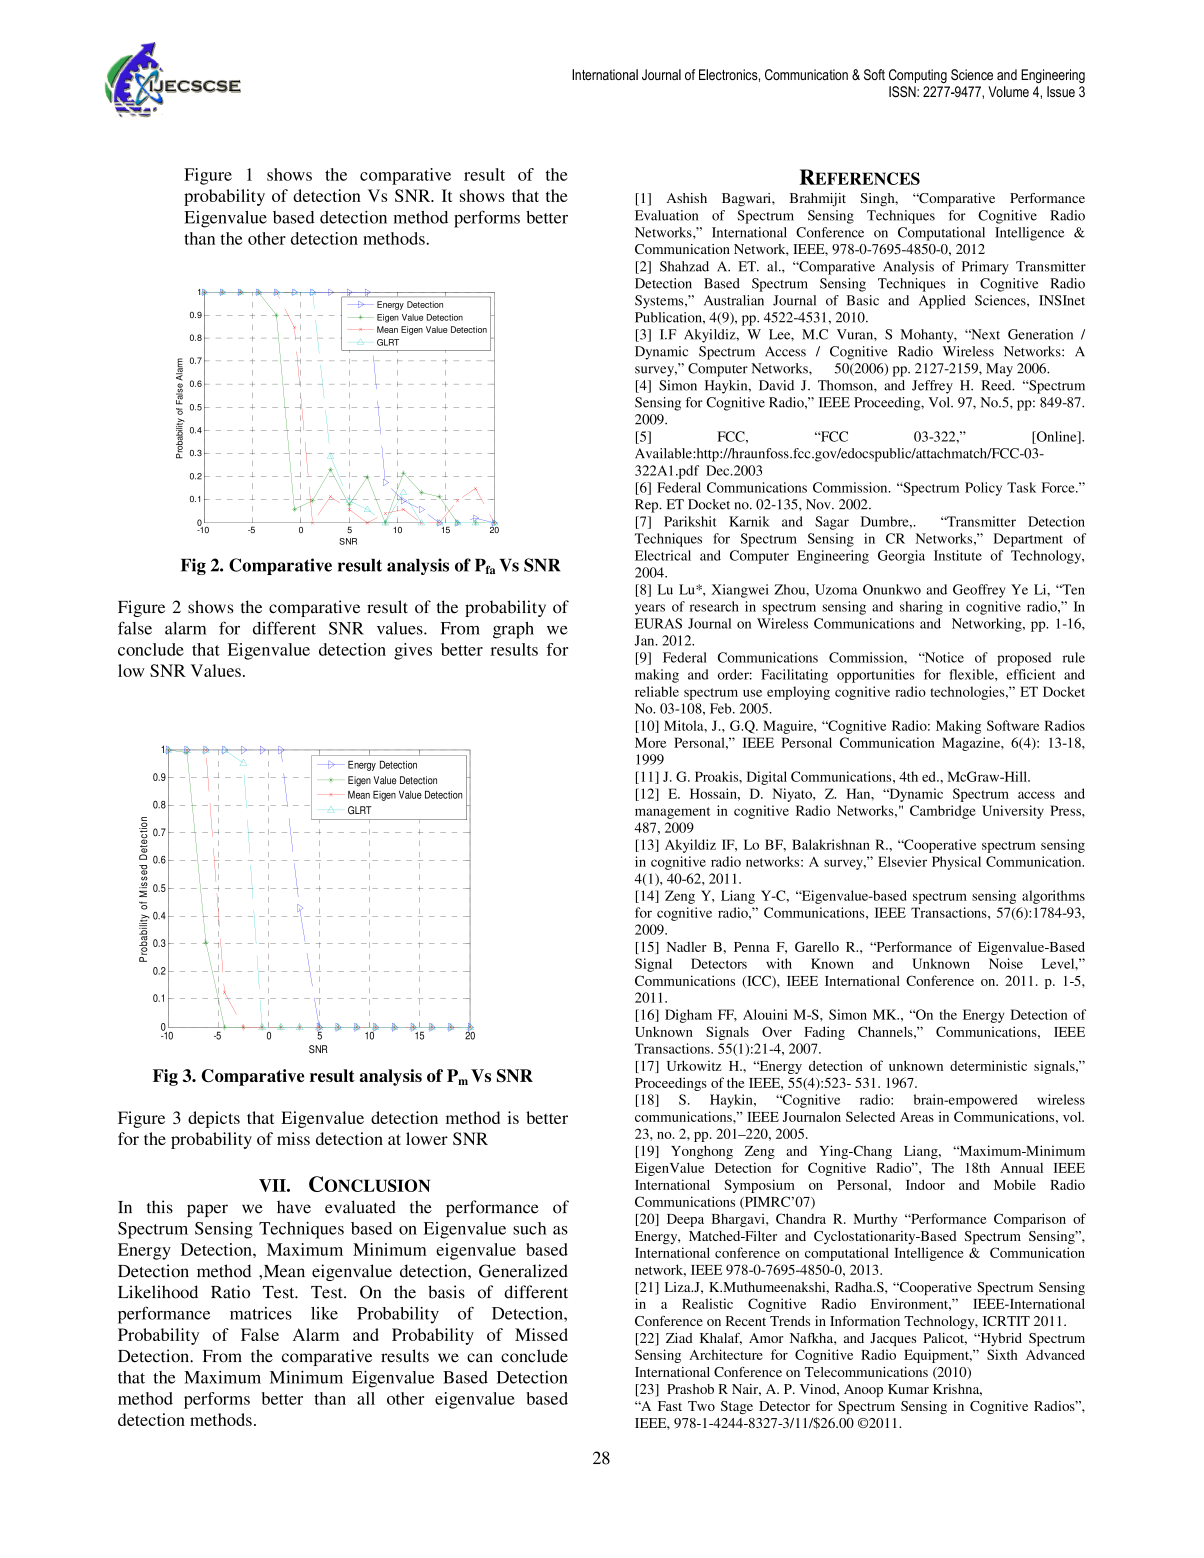  I want to click on Ashish, so click(687, 198).
